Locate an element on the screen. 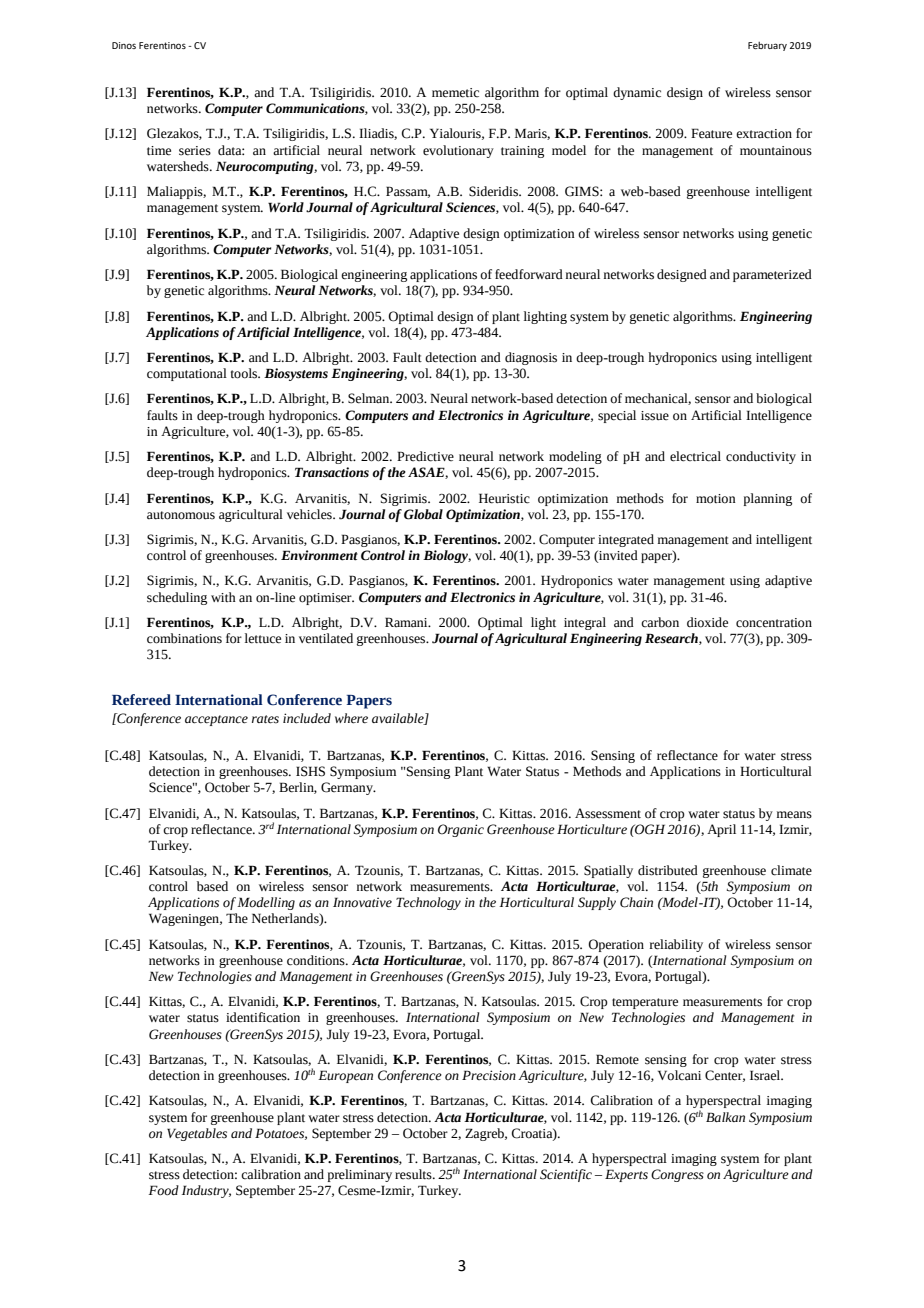 The width and height of the screenshot is (924, 1308). Vegetables is located at coordinates (197, 1134).
